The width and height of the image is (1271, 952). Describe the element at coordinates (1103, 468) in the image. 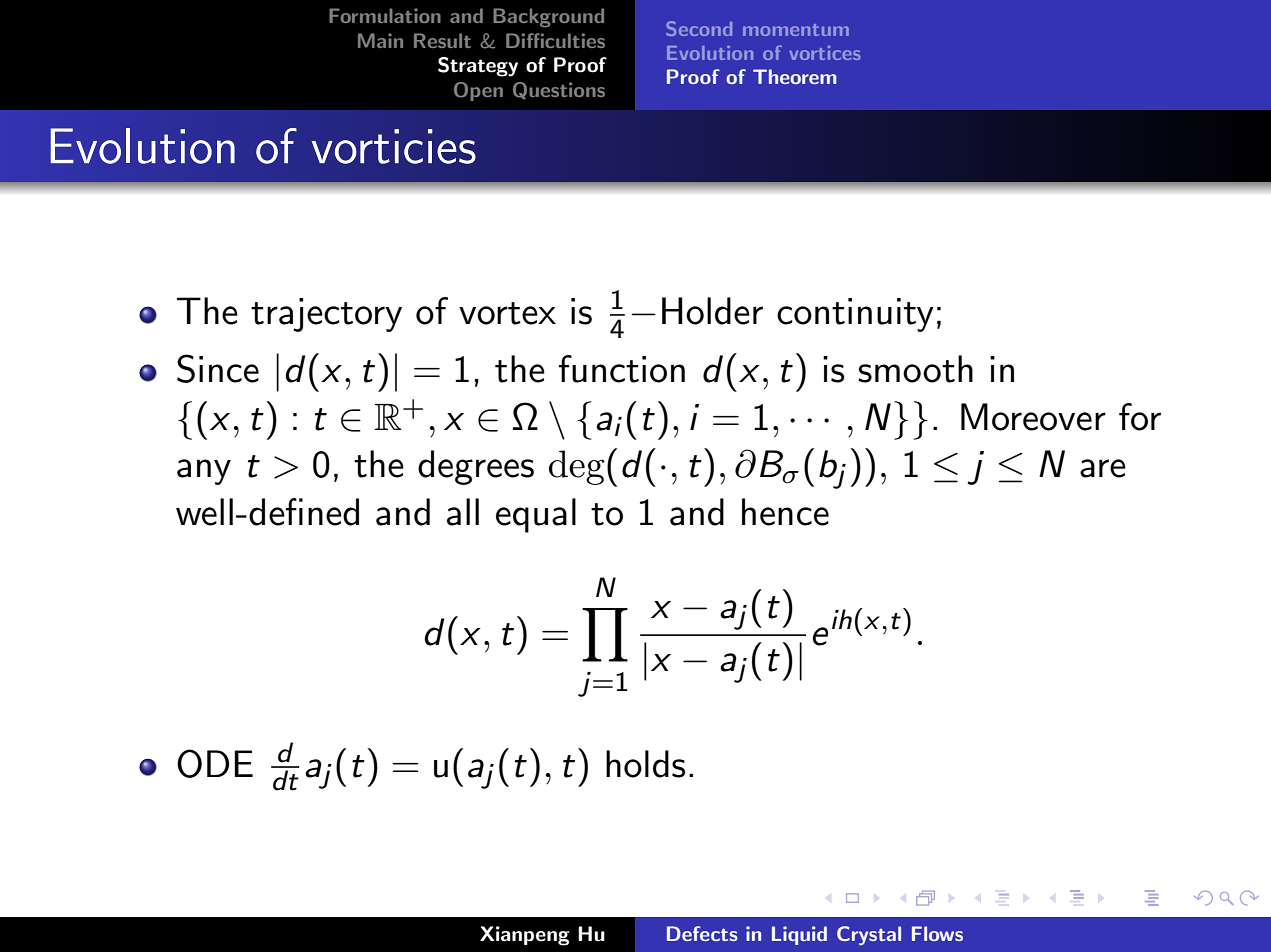

I see `are` at that location.
